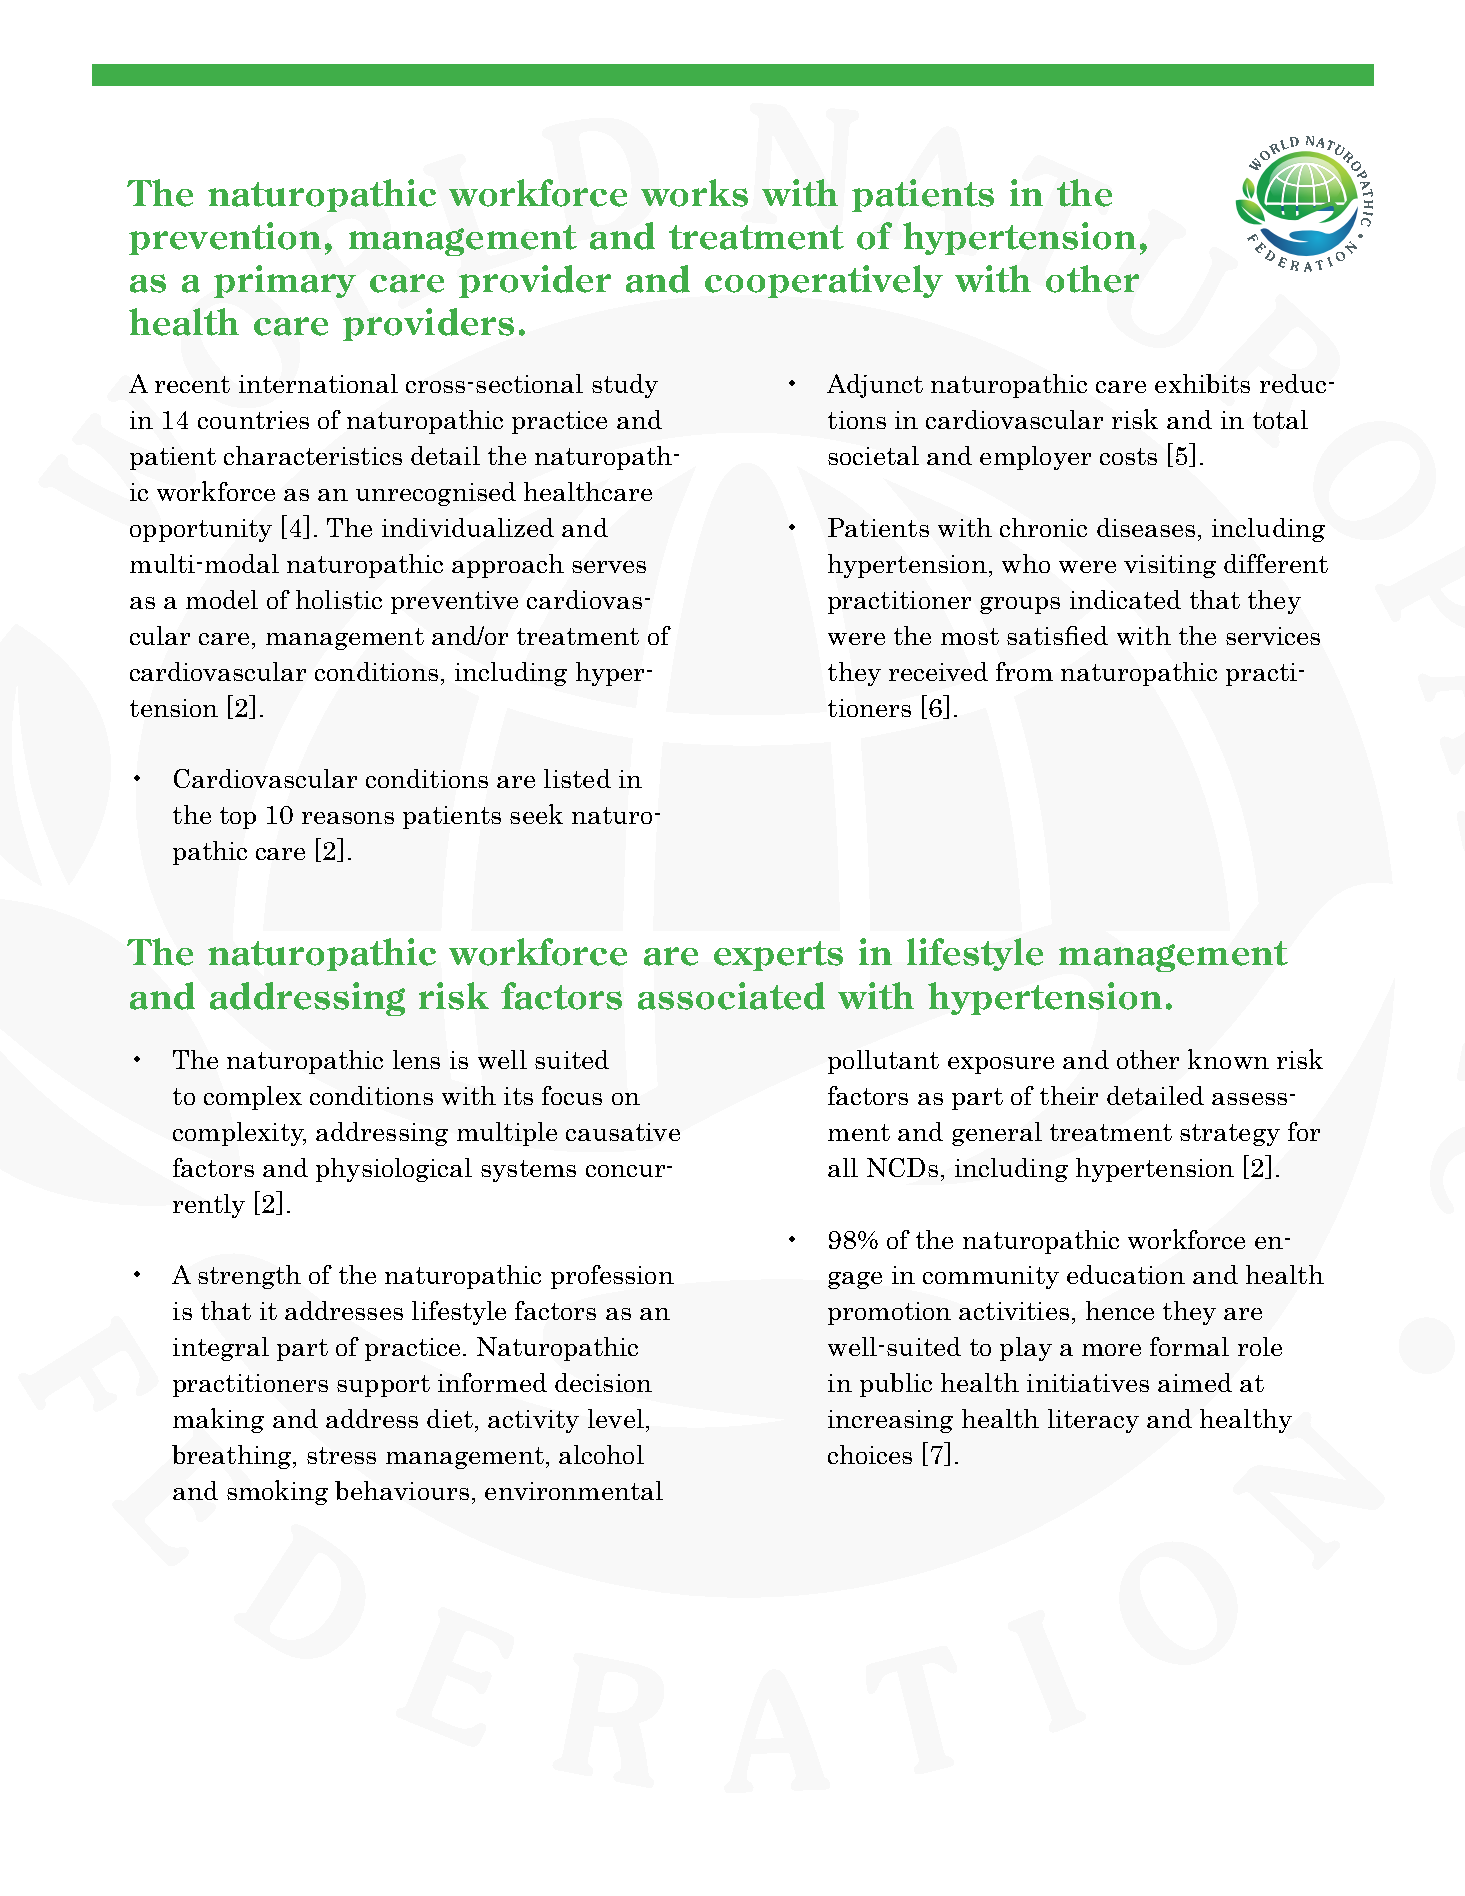  I want to click on exhibits, so click(1202, 383).
